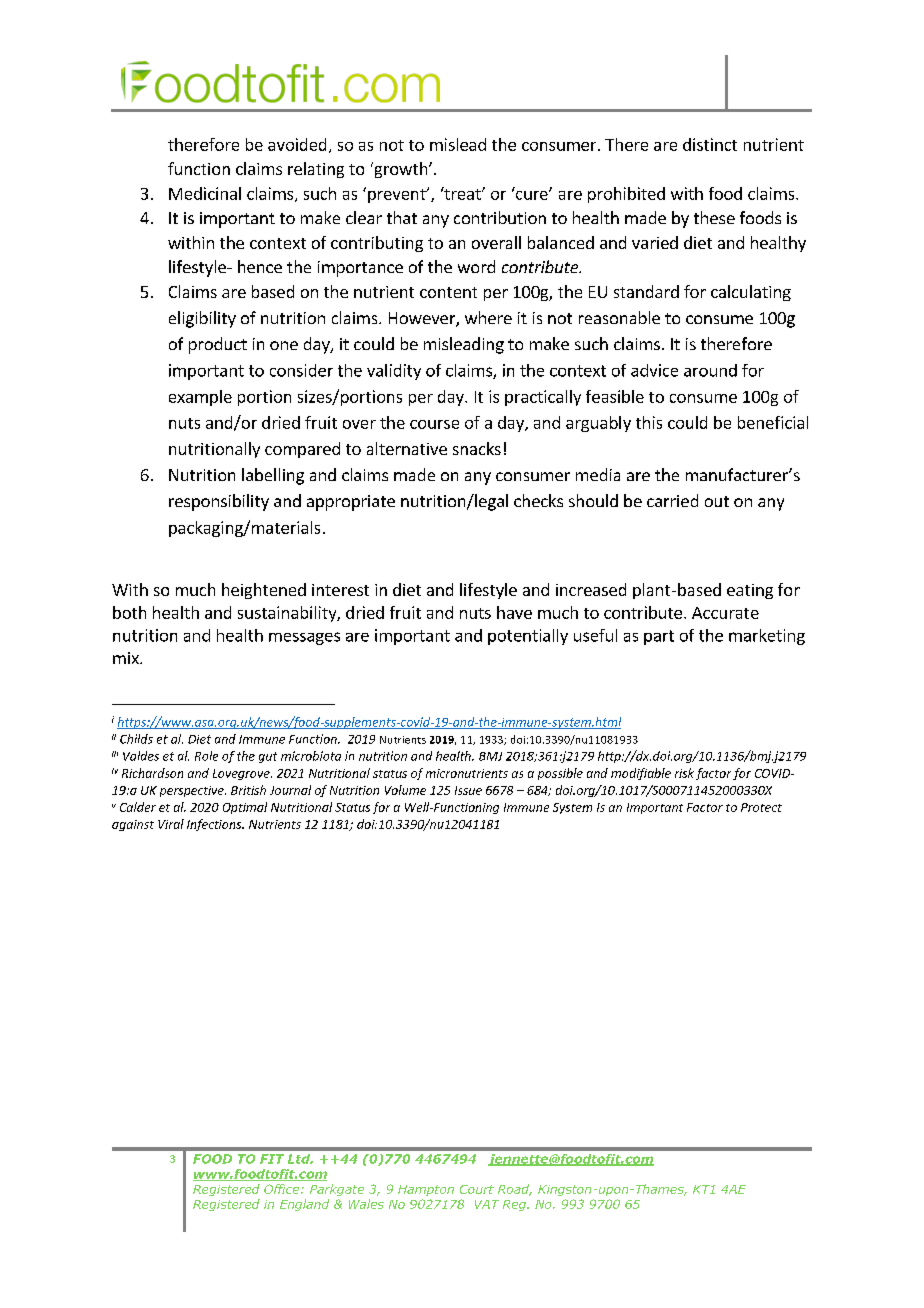 The image size is (924, 1308). What do you see at coordinates (477, 448) in the page?
I see `snacks` at bounding box center [477, 448].
